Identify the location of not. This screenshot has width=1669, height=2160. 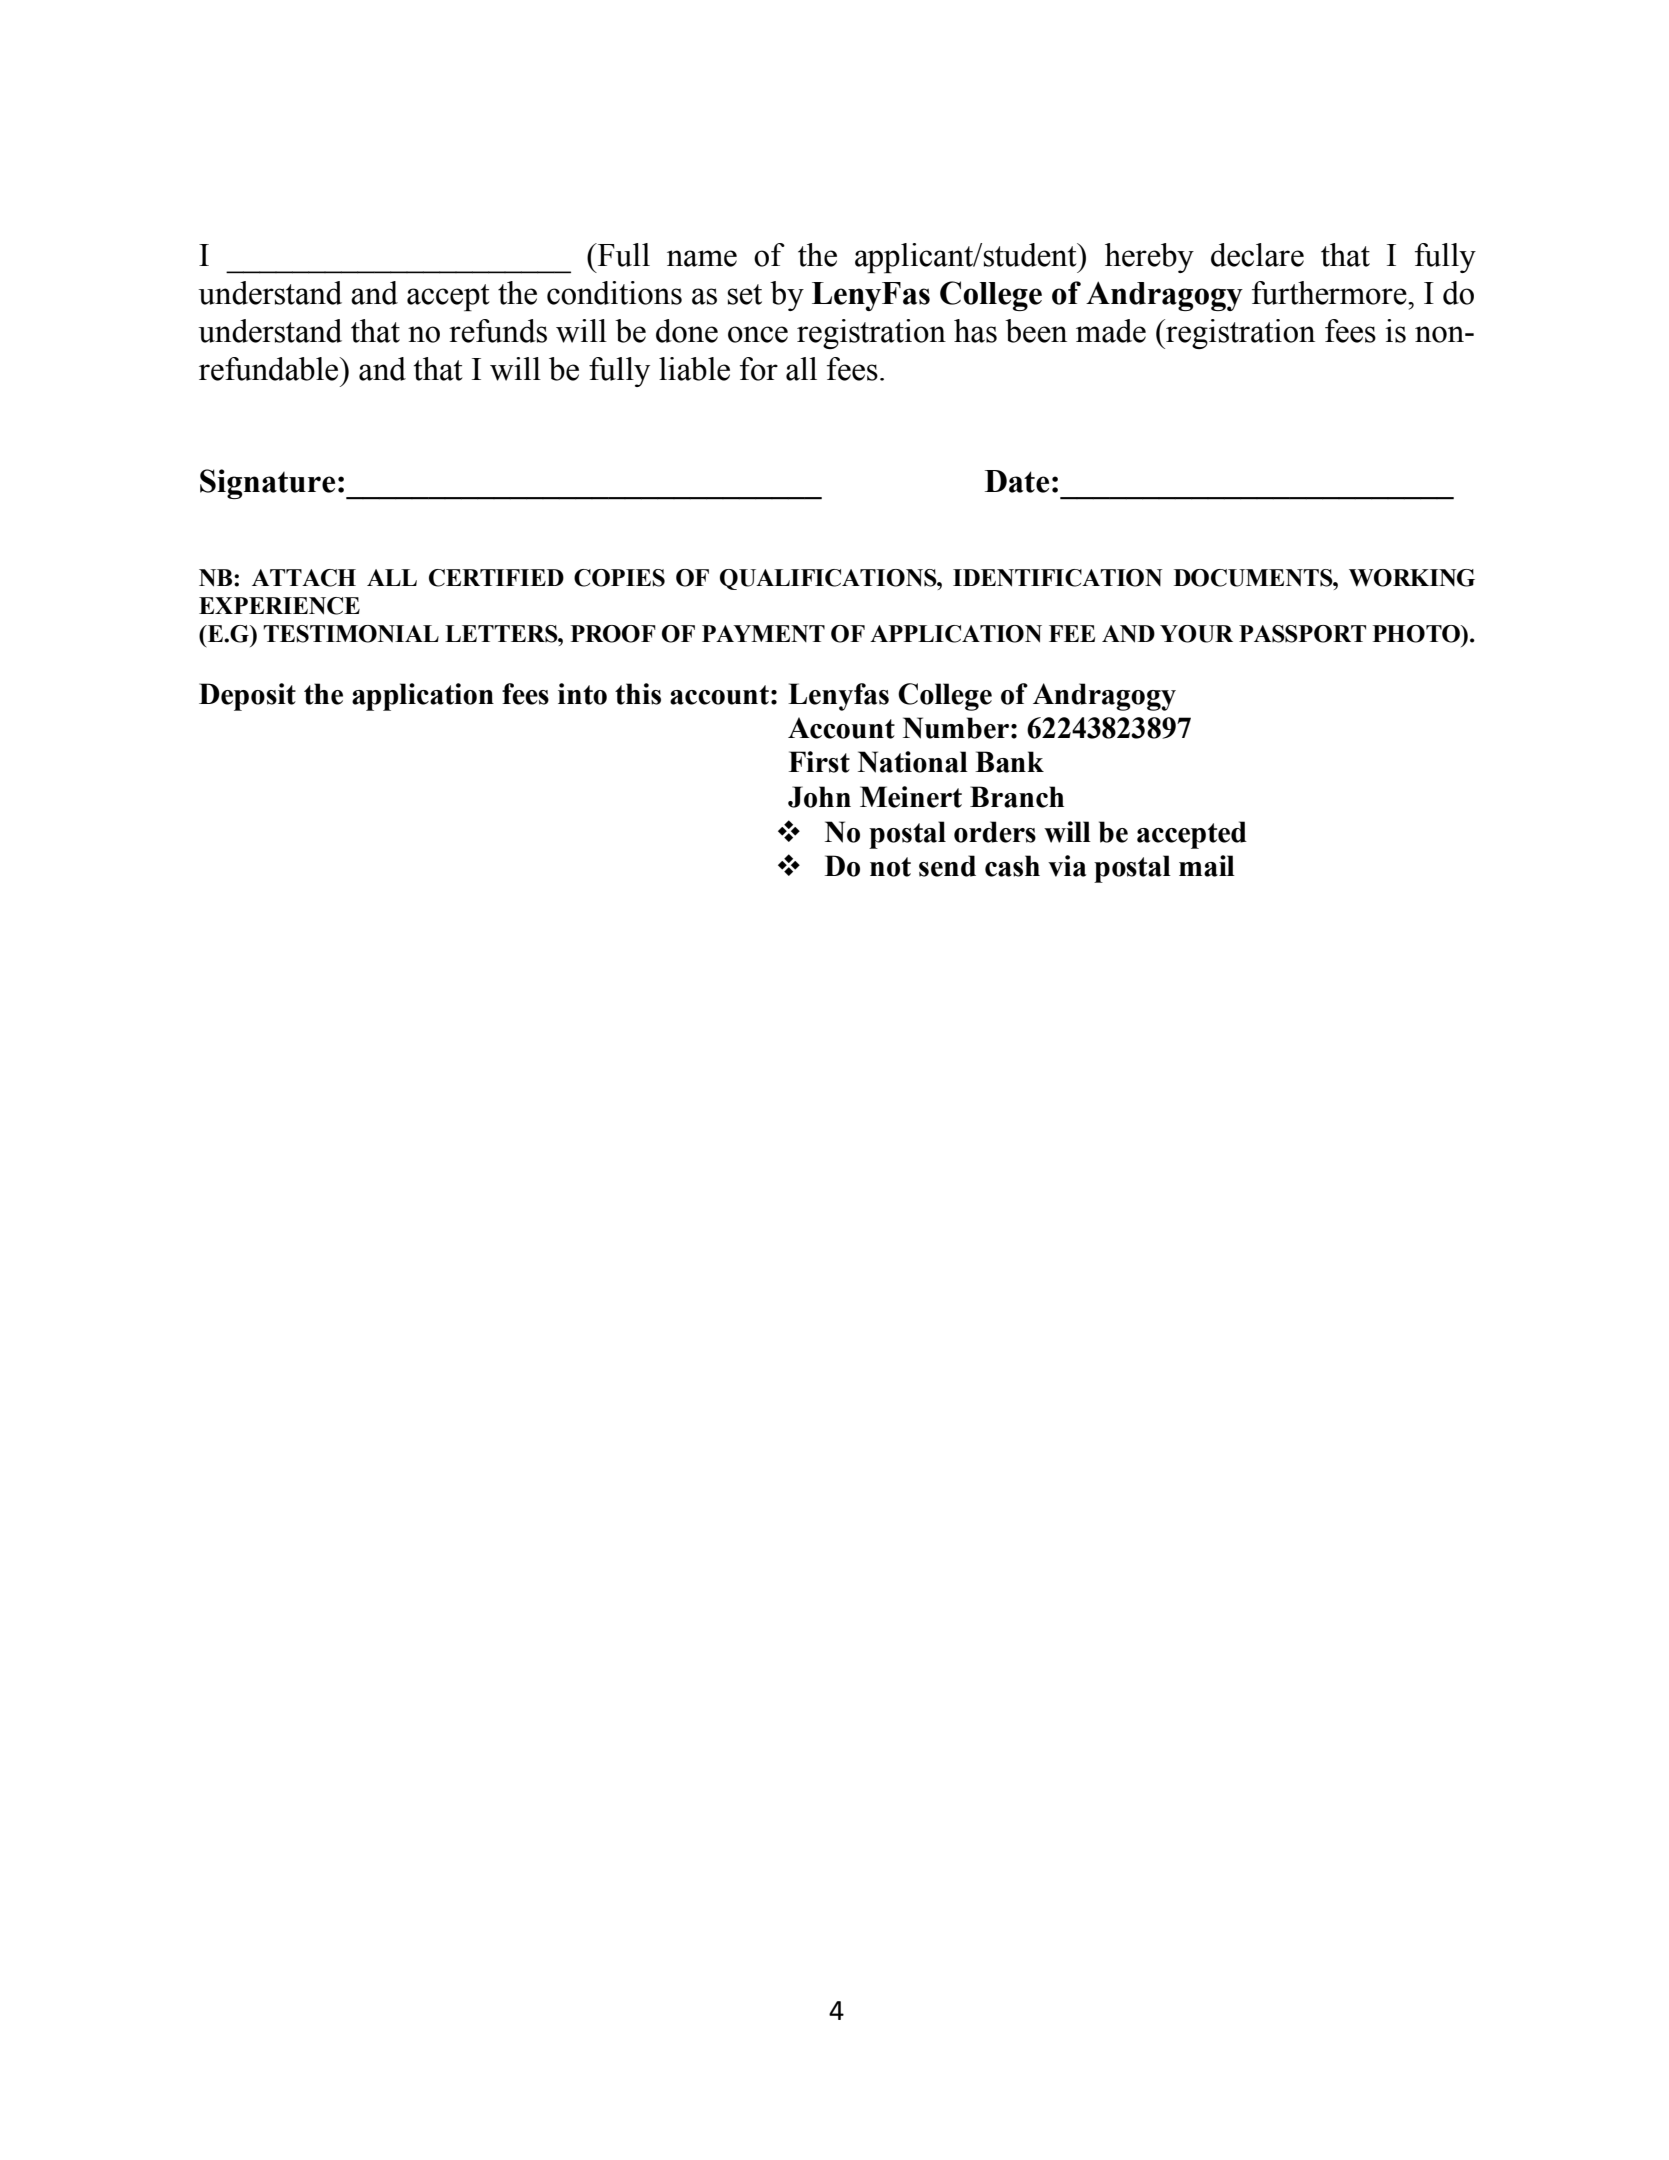
(890, 867).
